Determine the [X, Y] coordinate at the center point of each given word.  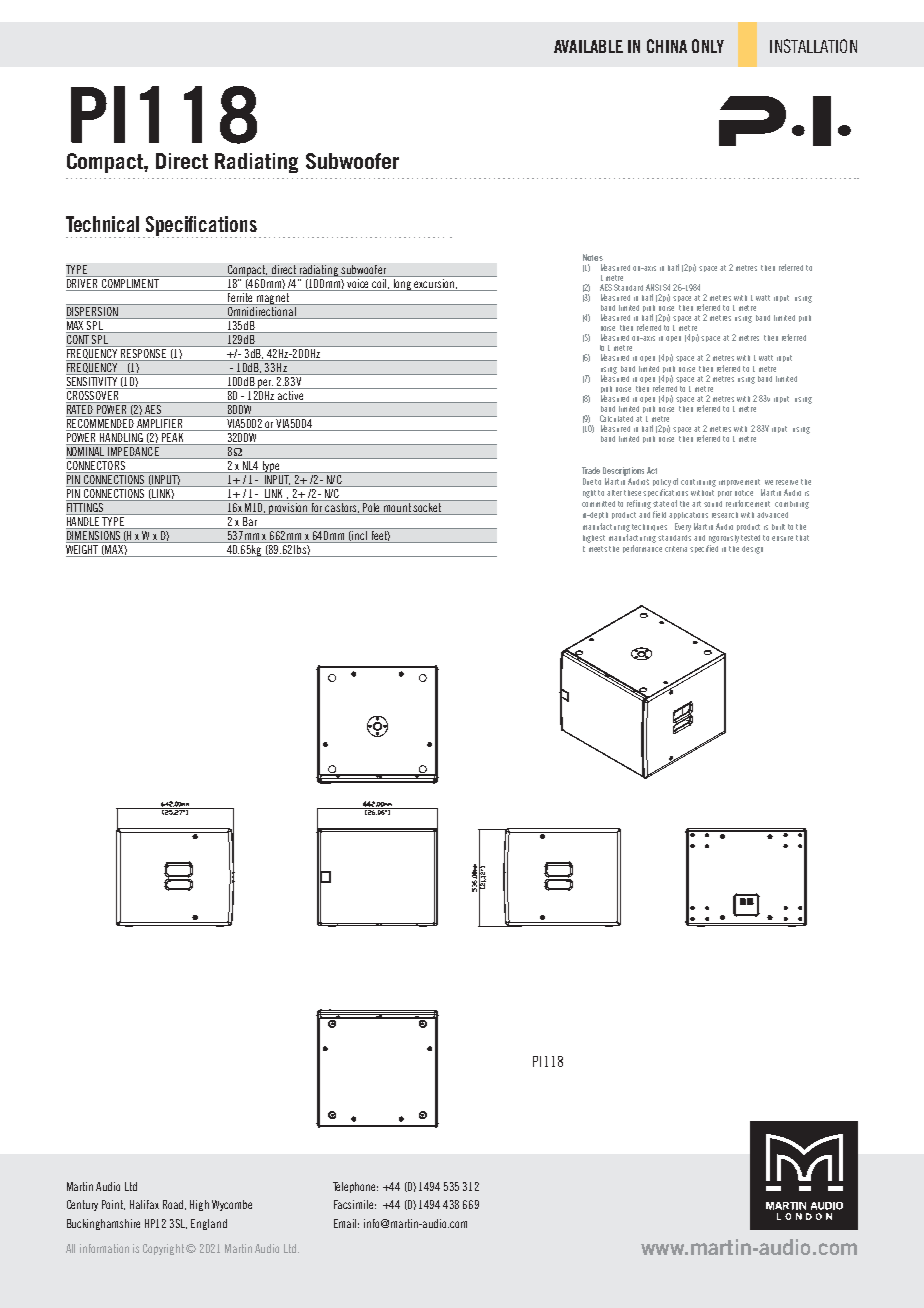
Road [174, 1205]
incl [360, 534]
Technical [102, 224]
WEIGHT [83, 548]
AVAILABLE [588, 46]
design [752, 550]
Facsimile [355, 1204]
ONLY [708, 46]
